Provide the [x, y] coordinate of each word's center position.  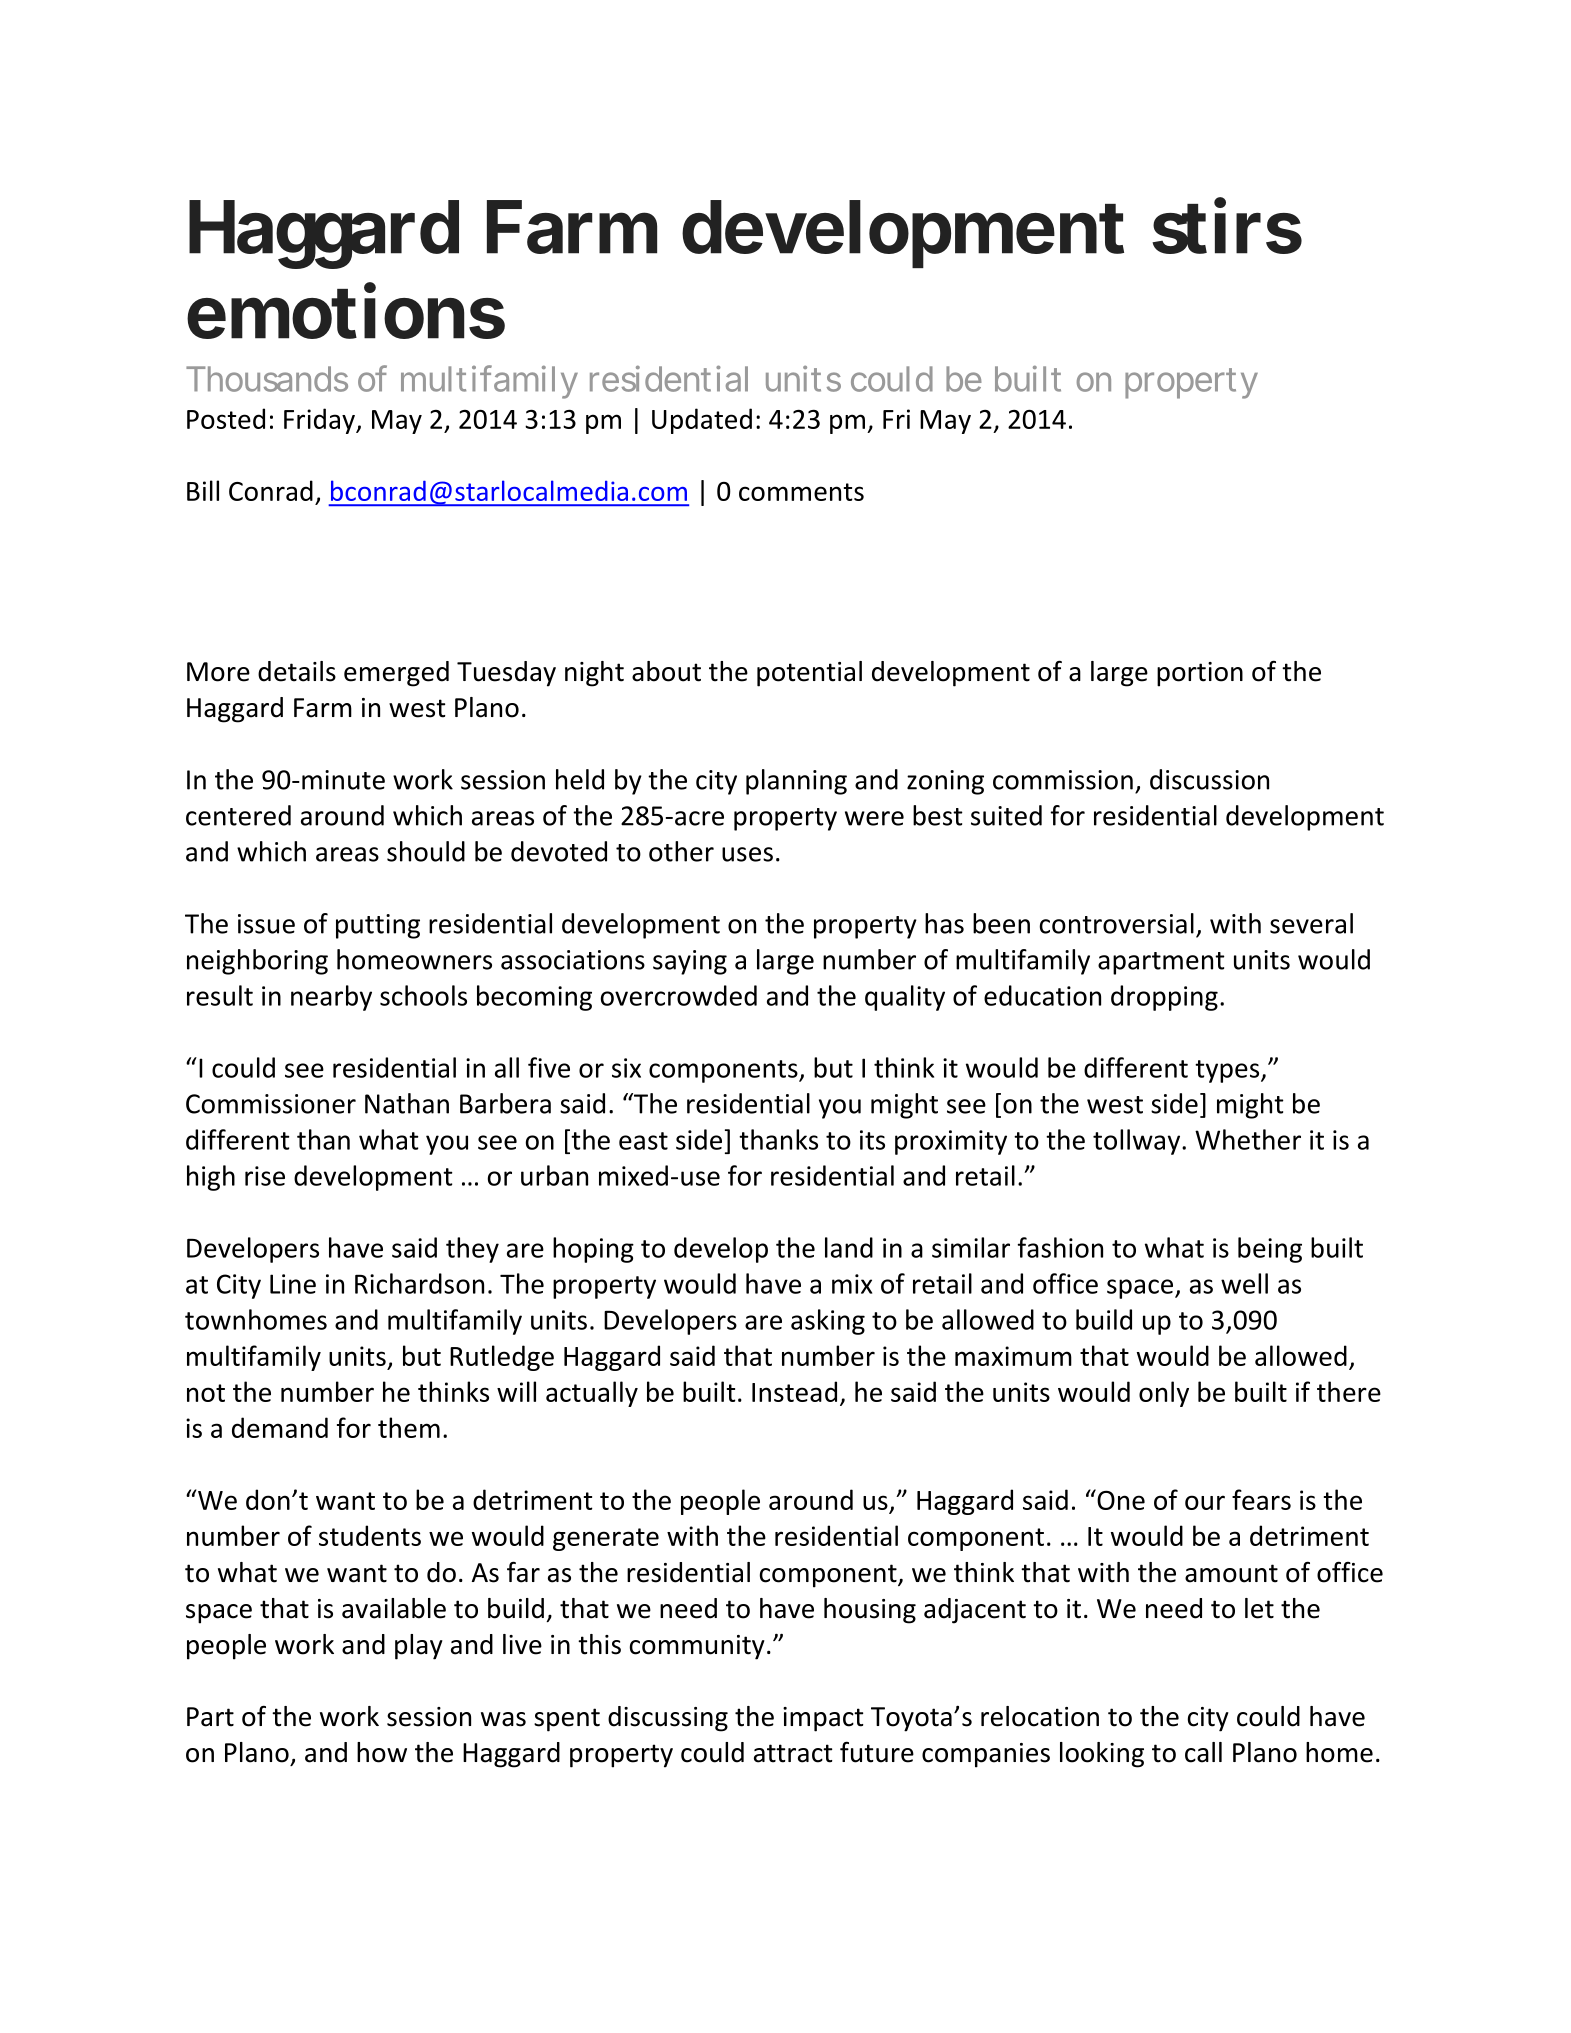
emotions [346, 311]
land [849, 1247]
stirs [1227, 226]
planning [796, 782]
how [382, 1752]
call [1203, 1752]
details [297, 671]
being [1270, 1250]
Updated [702, 421]
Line [293, 1284]
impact [823, 1719]
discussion [1209, 779]
